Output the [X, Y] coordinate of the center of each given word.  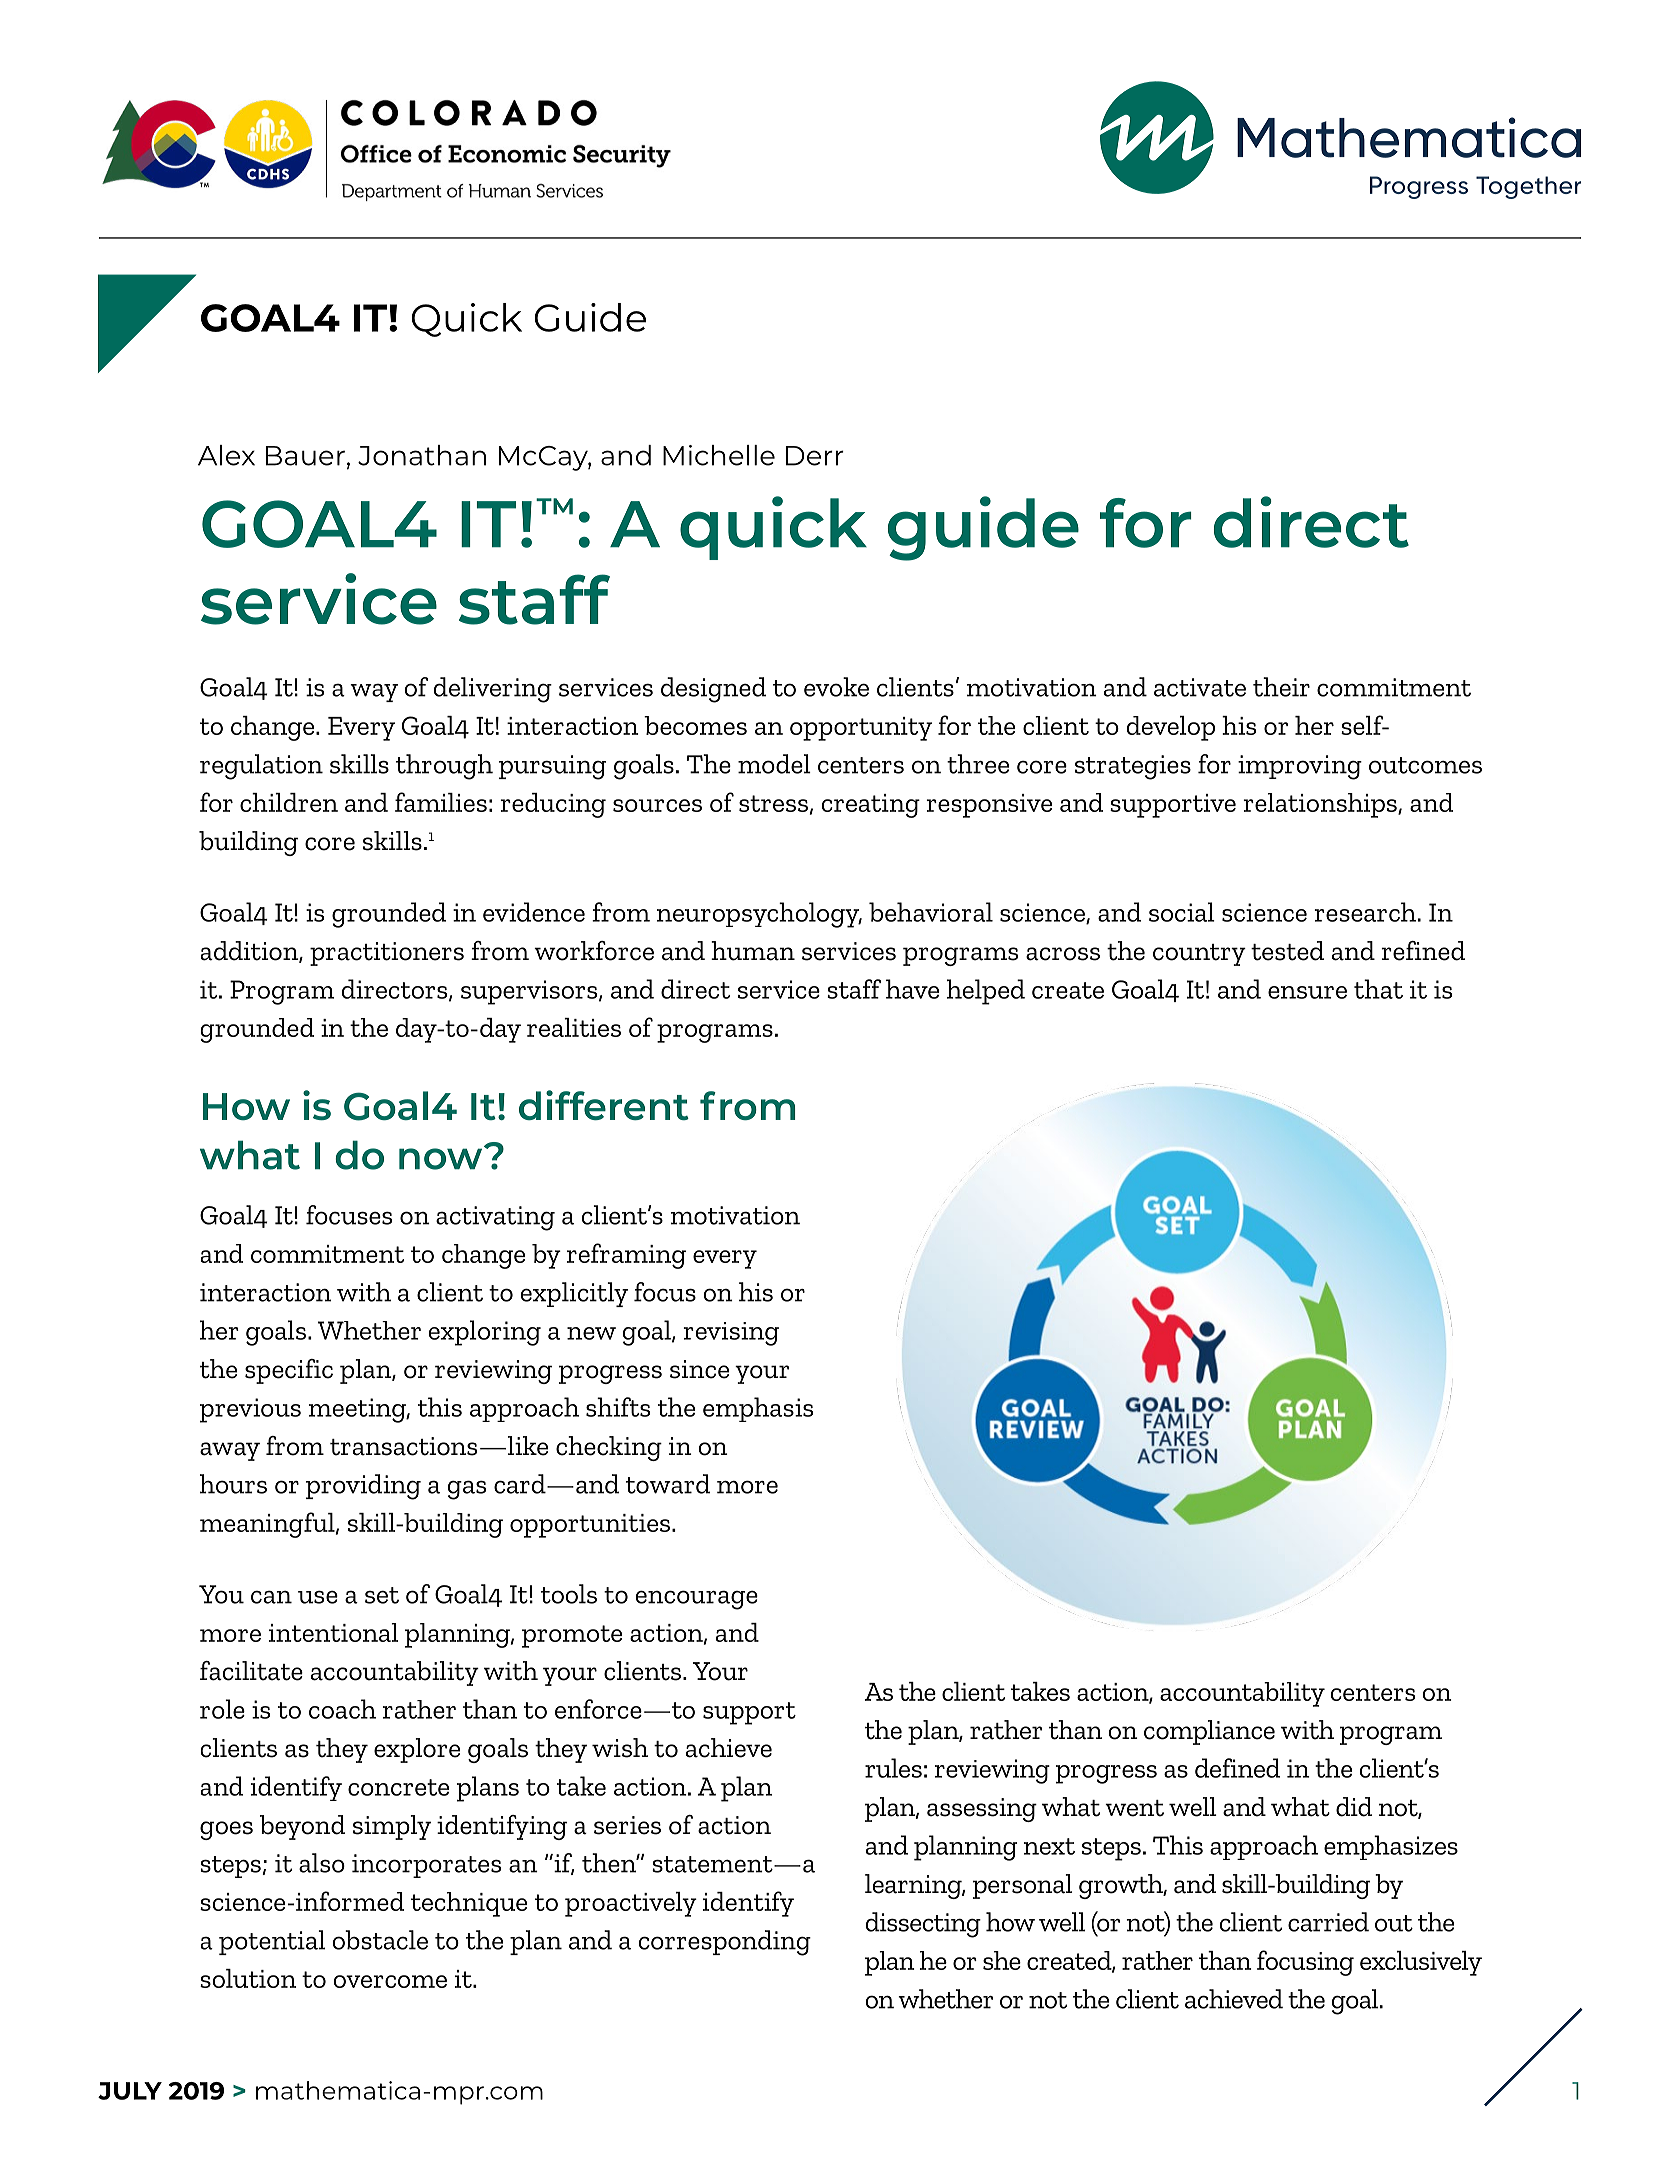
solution [248, 1978]
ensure [1307, 992]
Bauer [305, 456]
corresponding [725, 1943]
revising [731, 1334]
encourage [697, 1600]
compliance [1209, 1732]
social [1182, 912]
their [1281, 687]
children [289, 802]
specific [289, 1371]
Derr [815, 456]
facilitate [251, 1671]
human [753, 951]
